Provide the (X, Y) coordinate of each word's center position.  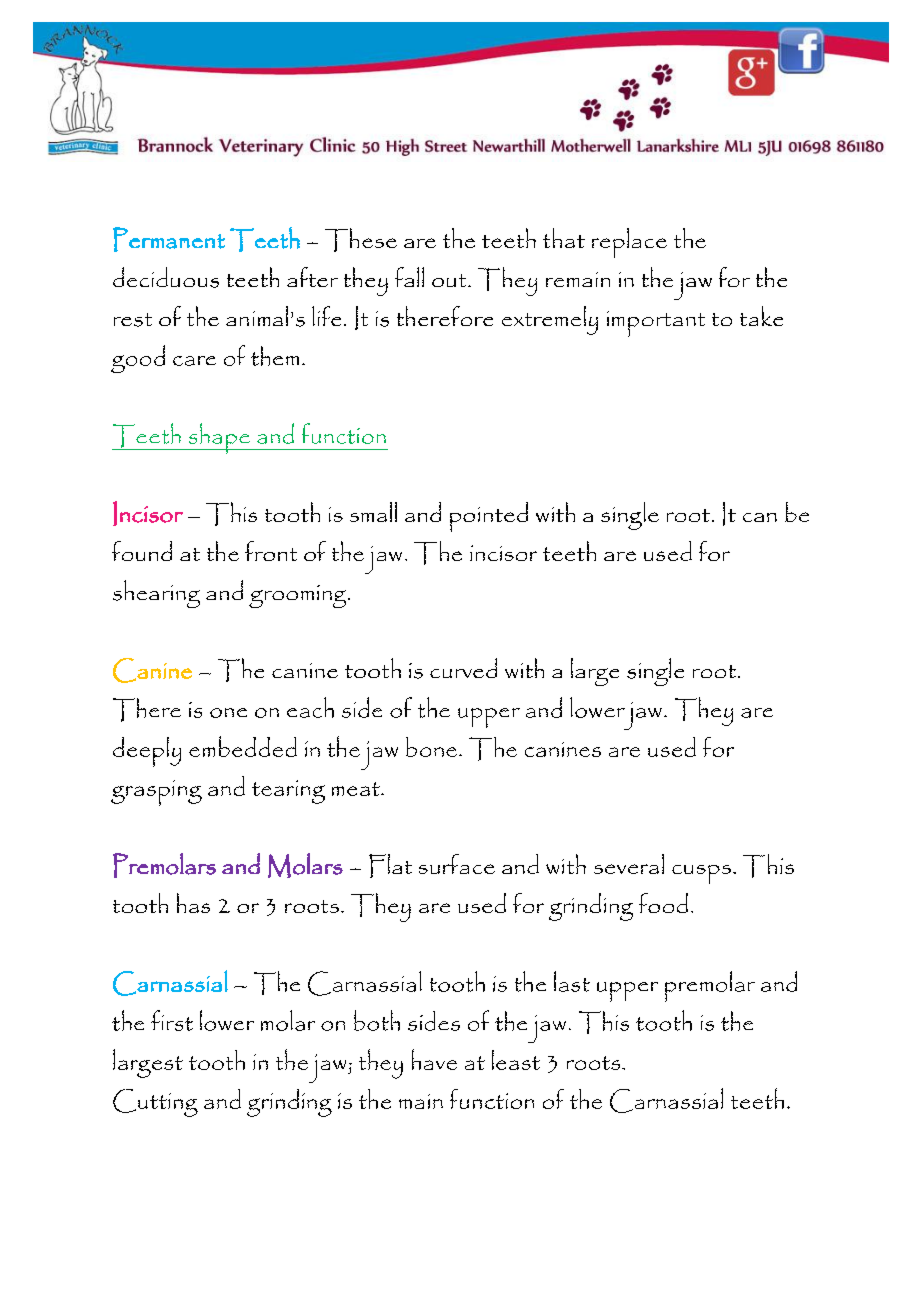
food (663, 903)
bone (431, 747)
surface (457, 864)
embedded (243, 746)
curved (463, 668)
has (193, 903)
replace (629, 243)
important (656, 324)
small (373, 512)
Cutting (155, 1103)
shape (219, 438)
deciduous (166, 277)
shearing (156, 594)
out (450, 280)
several (629, 864)
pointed (489, 517)
